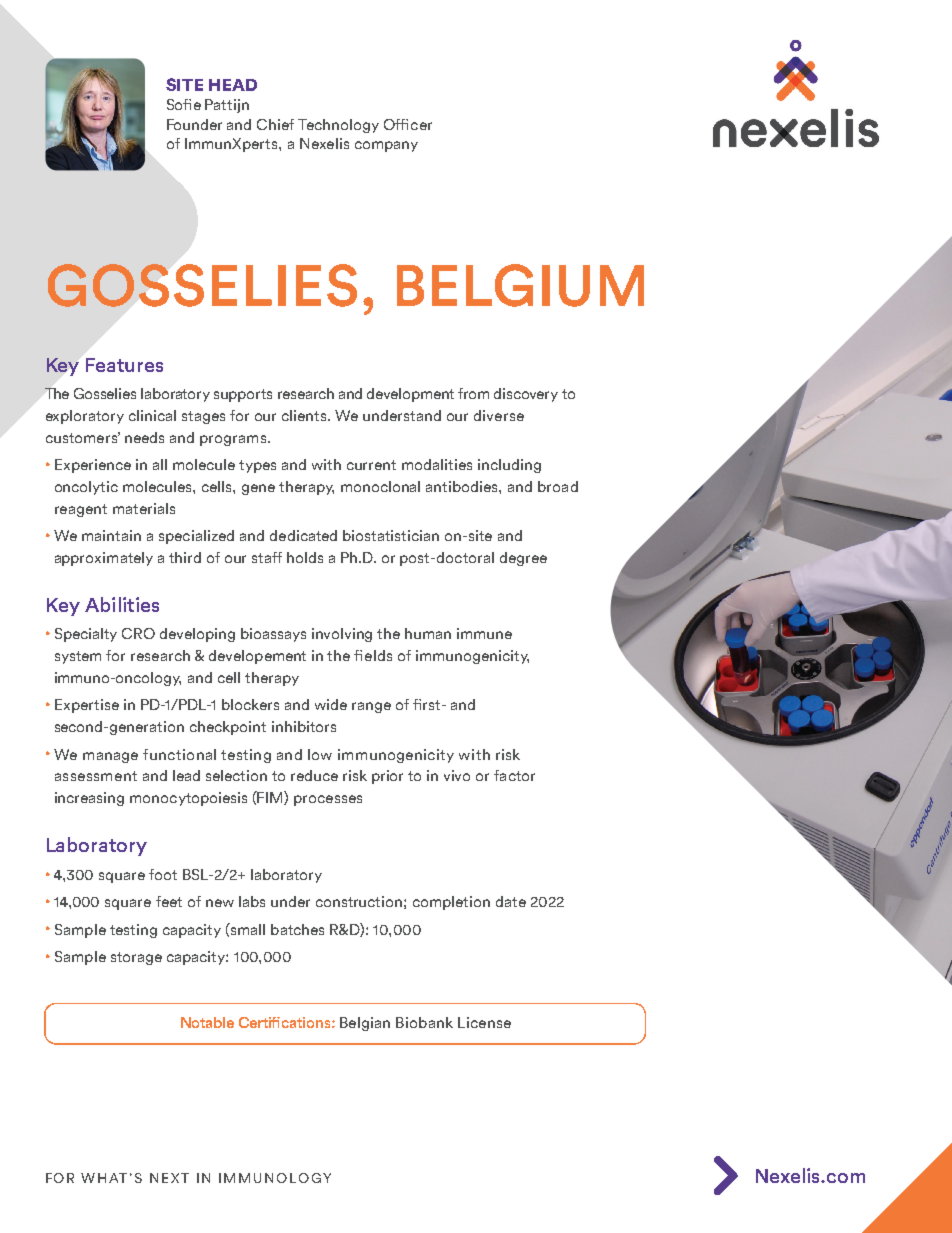 The height and width of the screenshot is (1233, 952). I want to click on wide, so click(331, 704).
